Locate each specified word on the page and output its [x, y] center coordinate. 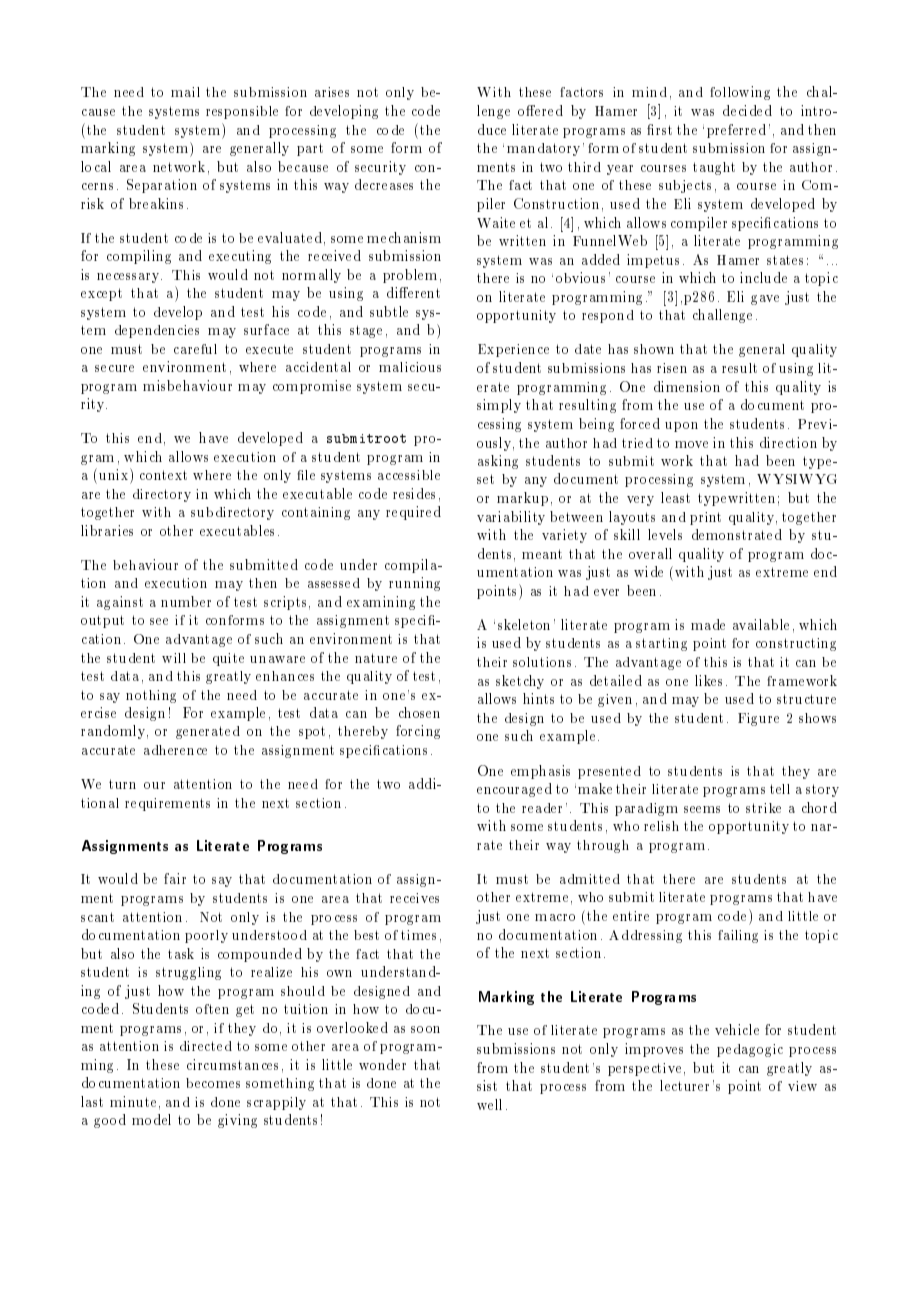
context [163, 475]
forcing [418, 732]
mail [185, 92]
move [691, 444]
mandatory [543, 149]
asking [498, 462]
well [489, 1104]
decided [747, 110]
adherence [175, 750]
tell [780, 789]
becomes [213, 1083]
